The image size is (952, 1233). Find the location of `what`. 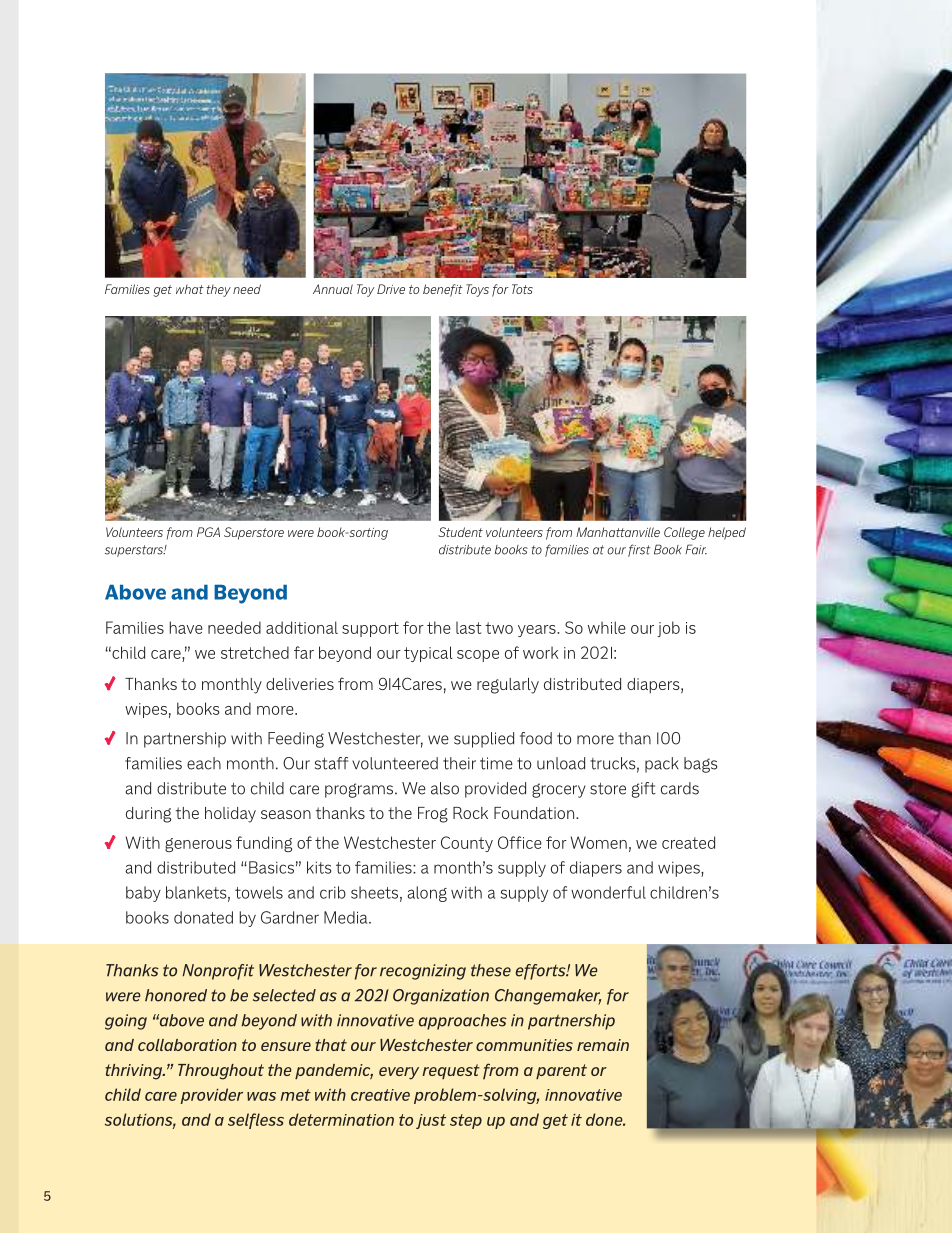

what is located at coordinates (190, 289).
